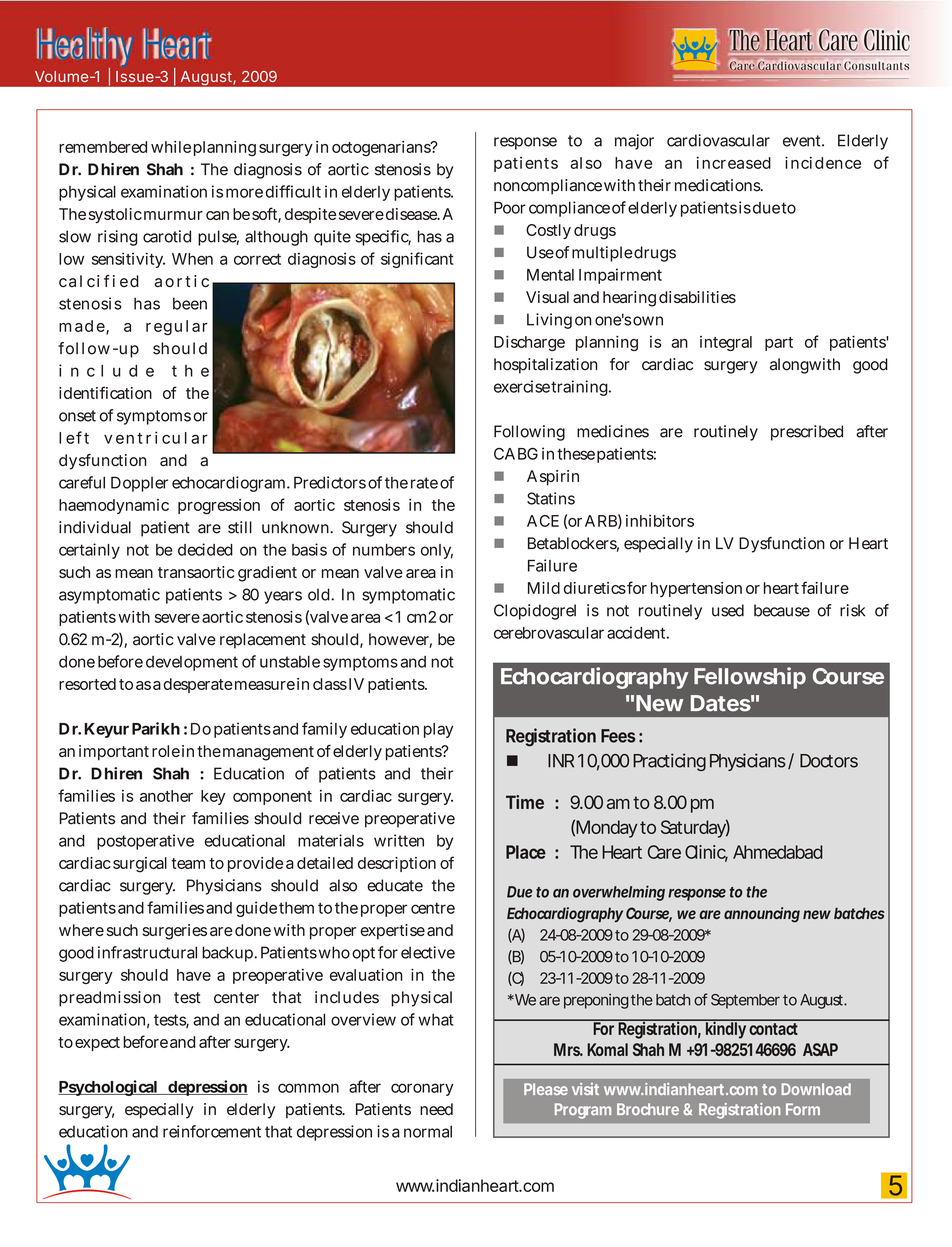  What do you see at coordinates (510, 208) in the screenshot?
I see `Poor` at bounding box center [510, 208].
